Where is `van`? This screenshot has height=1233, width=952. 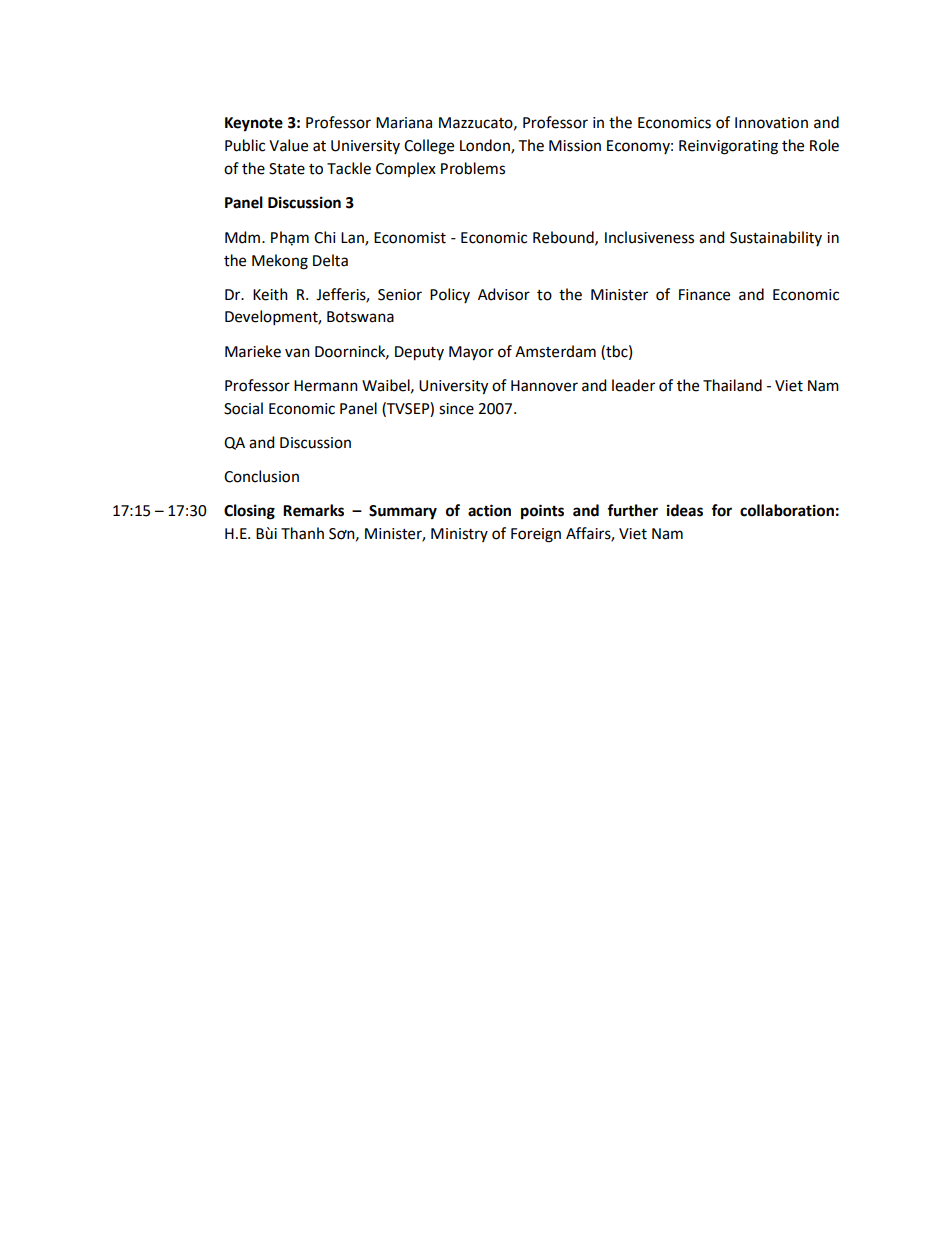
van is located at coordinates (297, 353).
